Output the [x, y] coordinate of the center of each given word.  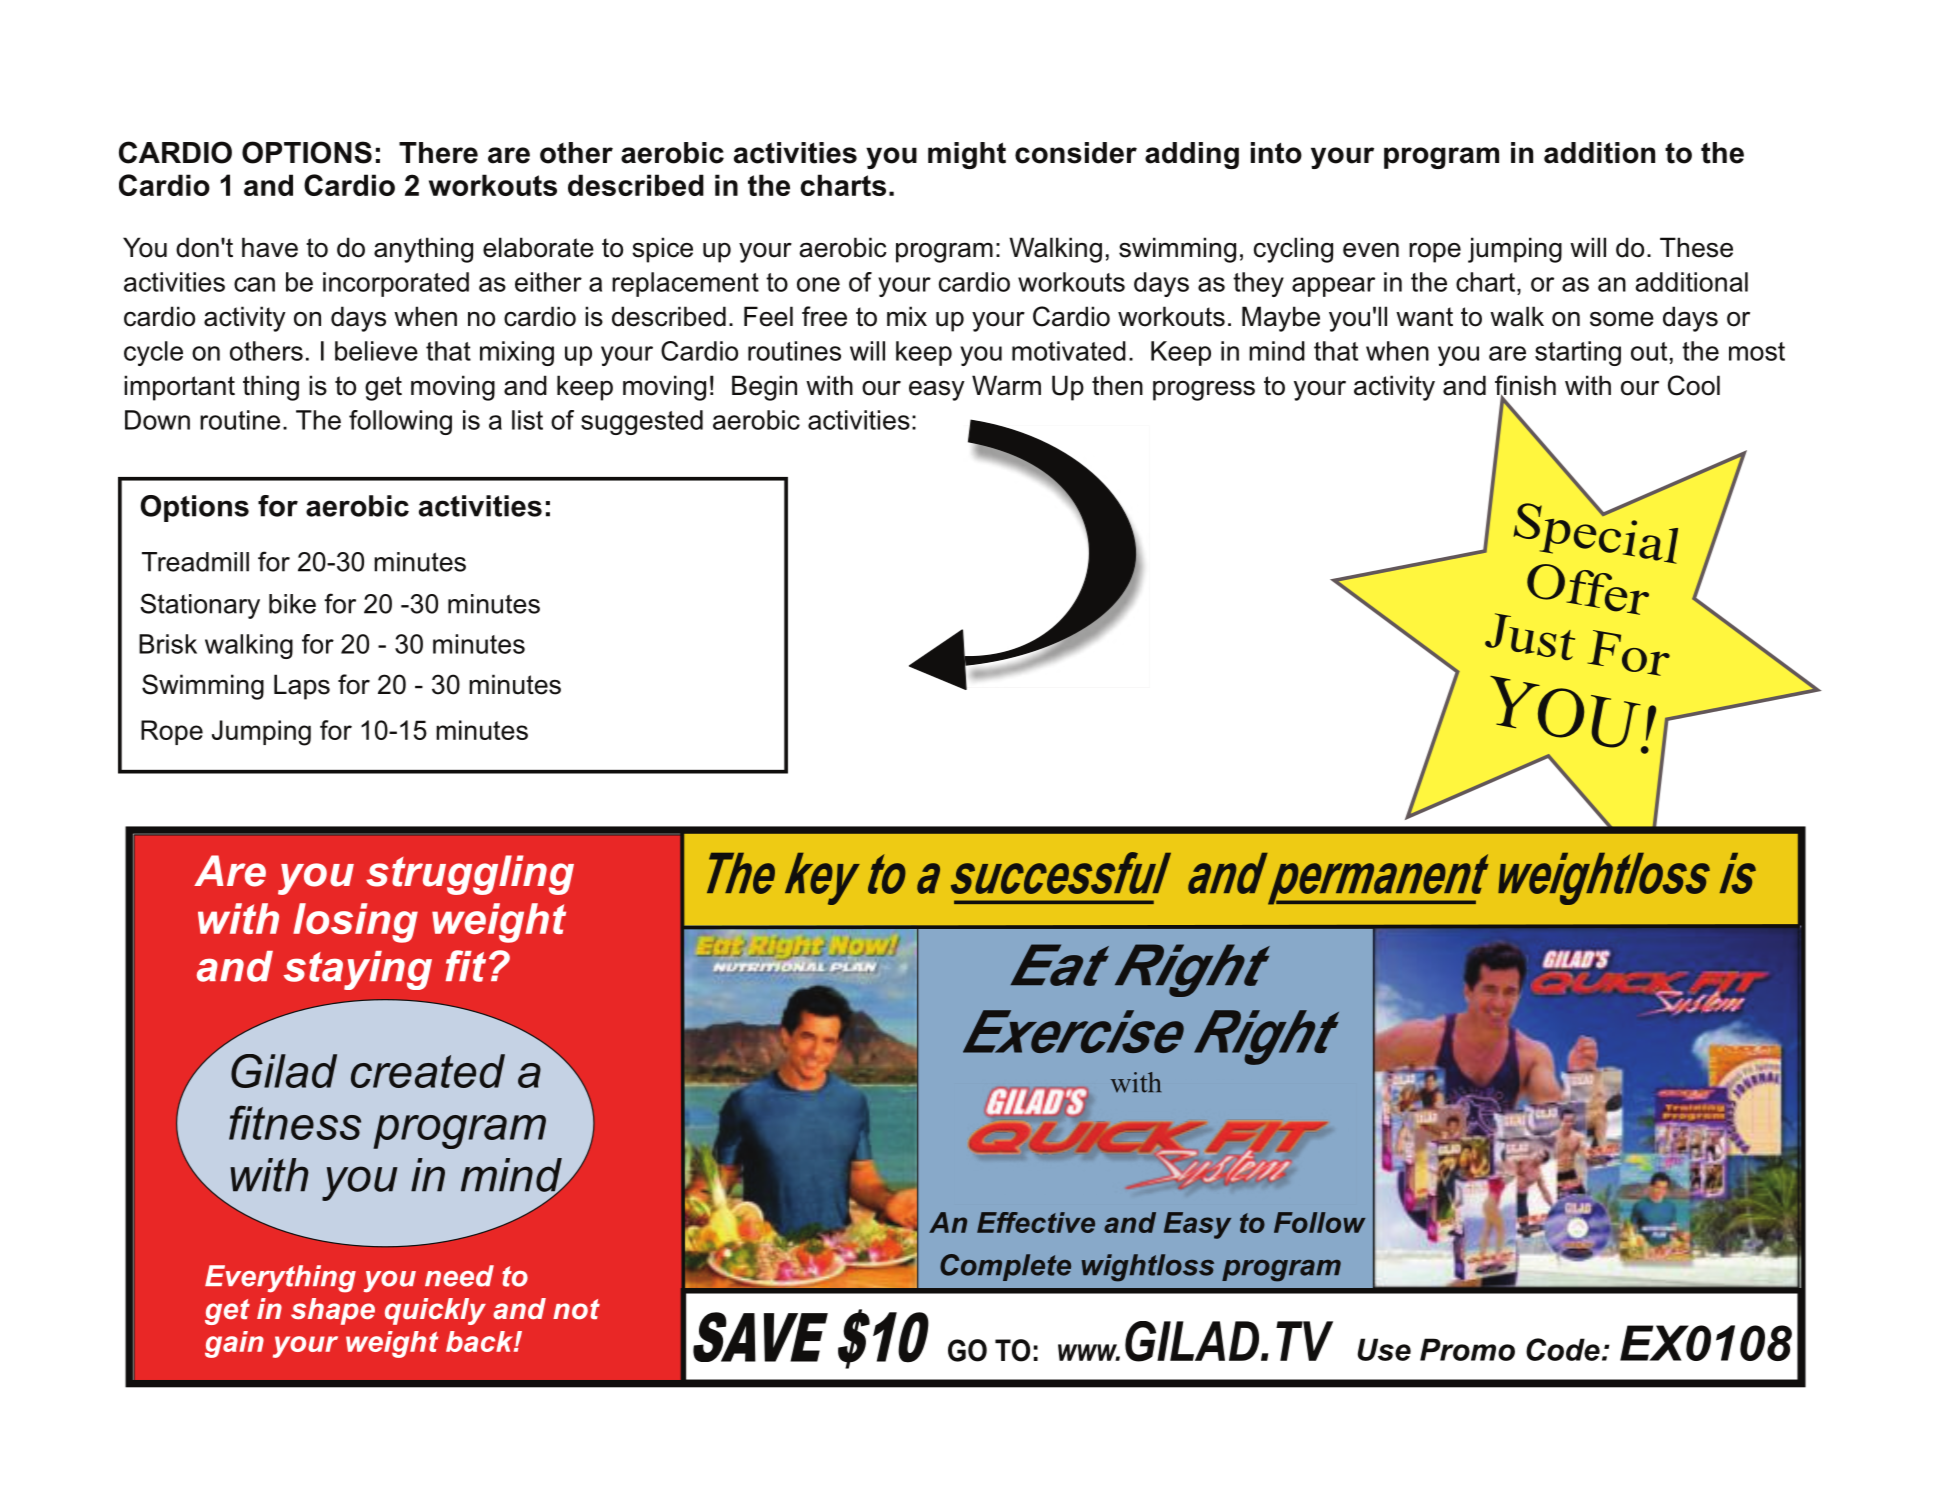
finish [1525, 386]
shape [333, 1311]
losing [355, 923]
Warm [1006, 385]
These [1696, 247]
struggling [470, 875]
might [967, 155]
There [438, 153]
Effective [1036, 1222]
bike [292, 604]
